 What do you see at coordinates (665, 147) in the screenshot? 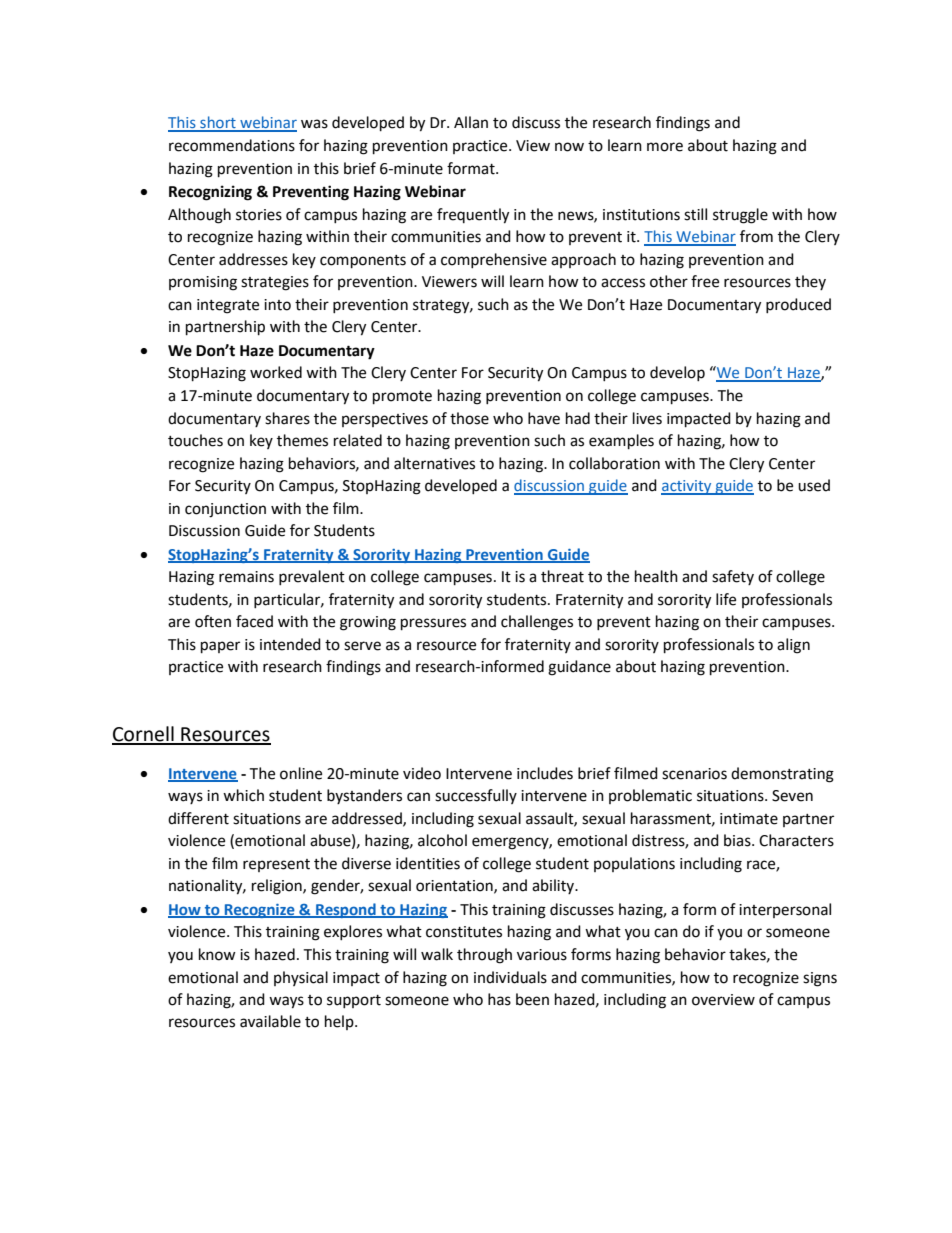
I see `more` at bounding box center [665, 147].
